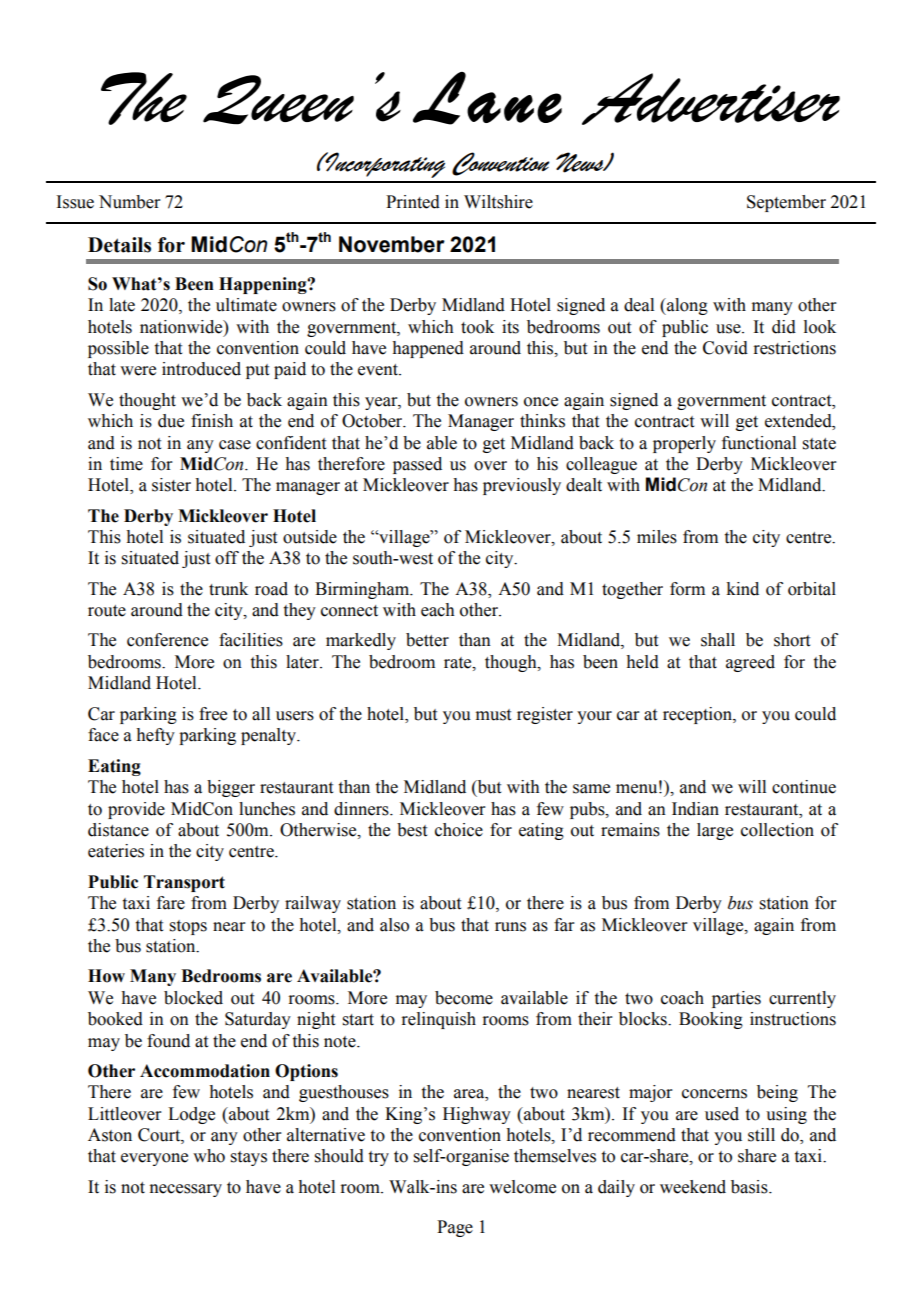  What do you see at coordinates (455, 1228) in the screenshot?
I see `Page` at bounding box center [455, 1228].
